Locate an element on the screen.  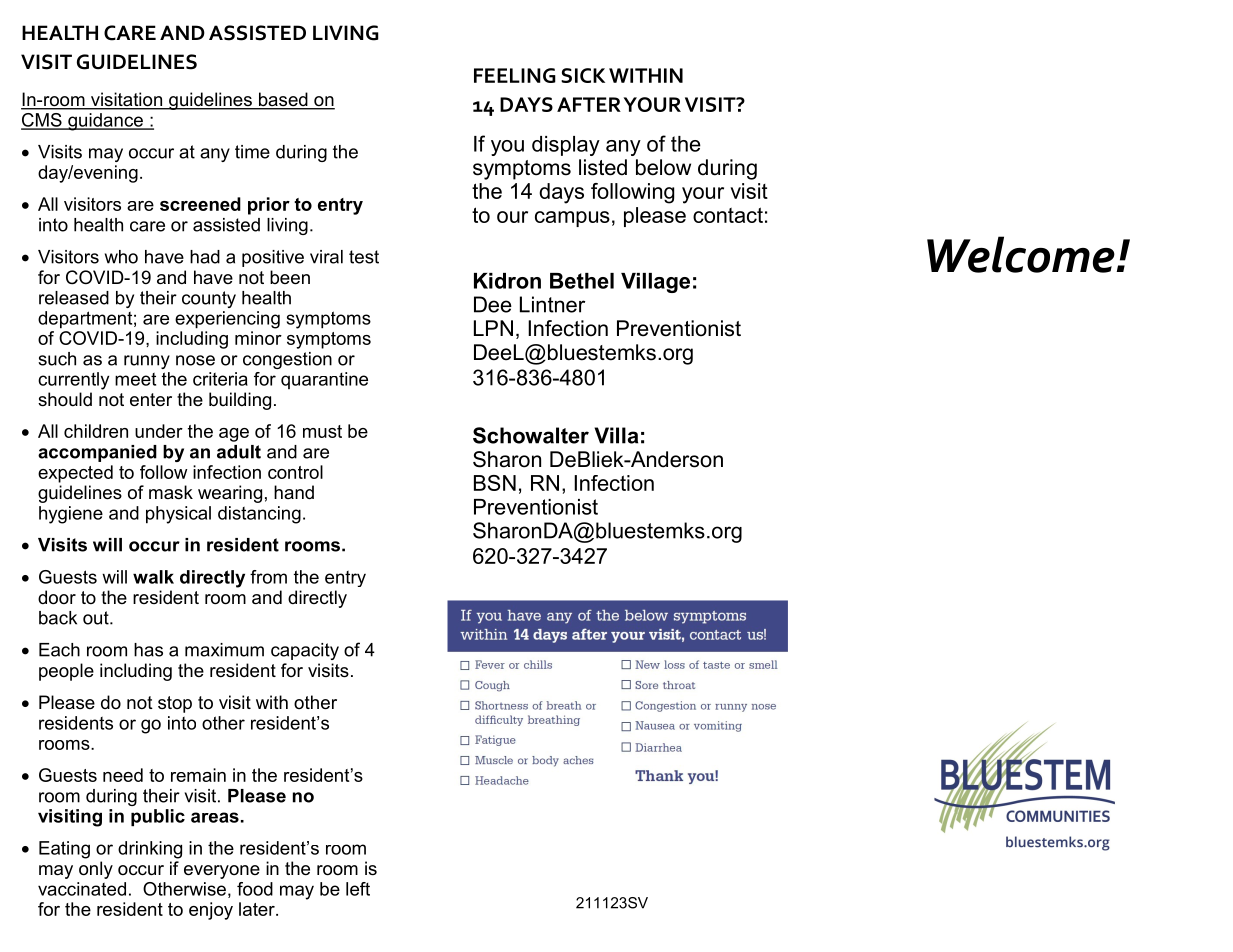
everyone is located at coordinates (222, 872).
